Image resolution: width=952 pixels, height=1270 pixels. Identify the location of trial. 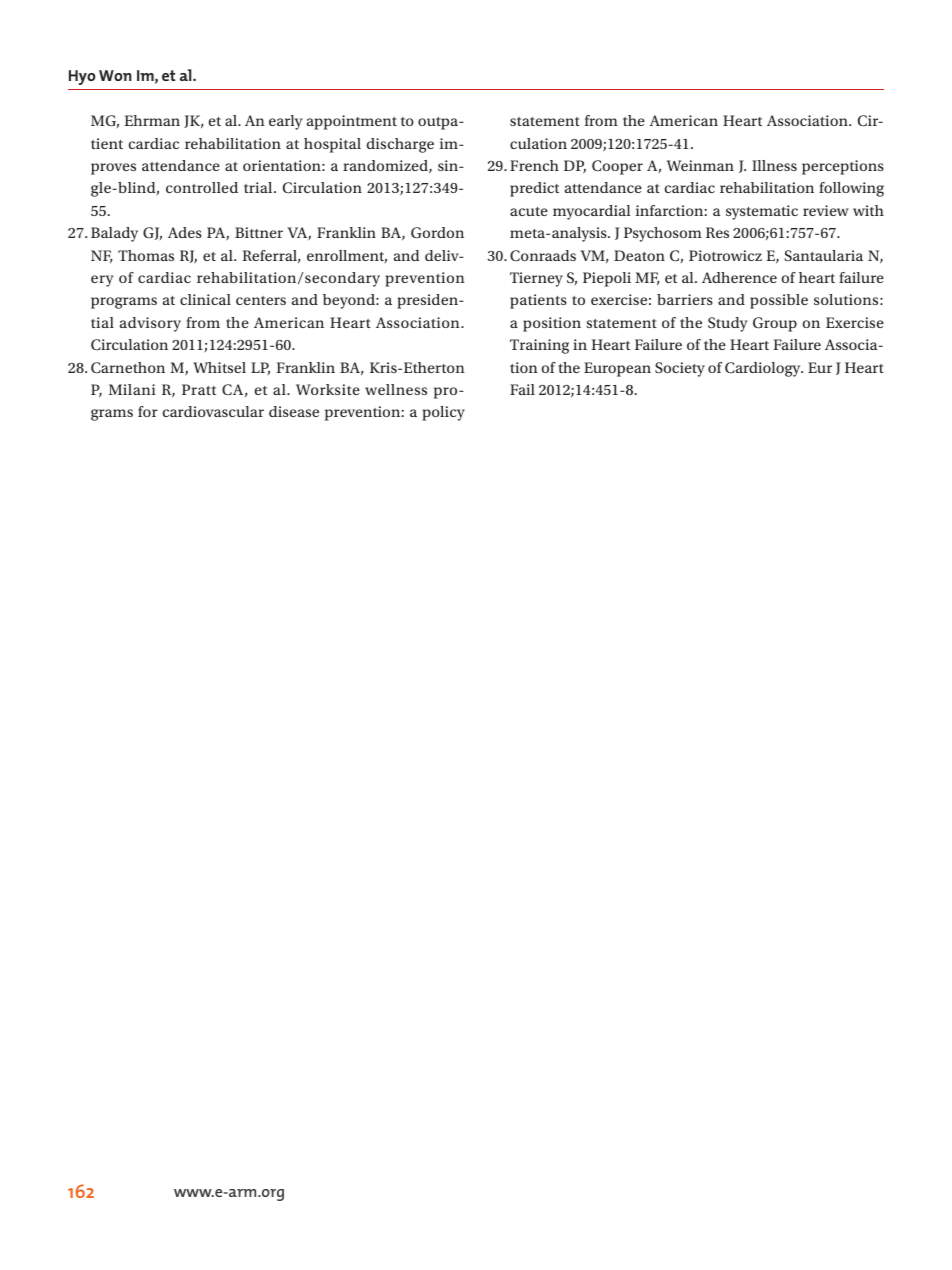
(259, 187).
